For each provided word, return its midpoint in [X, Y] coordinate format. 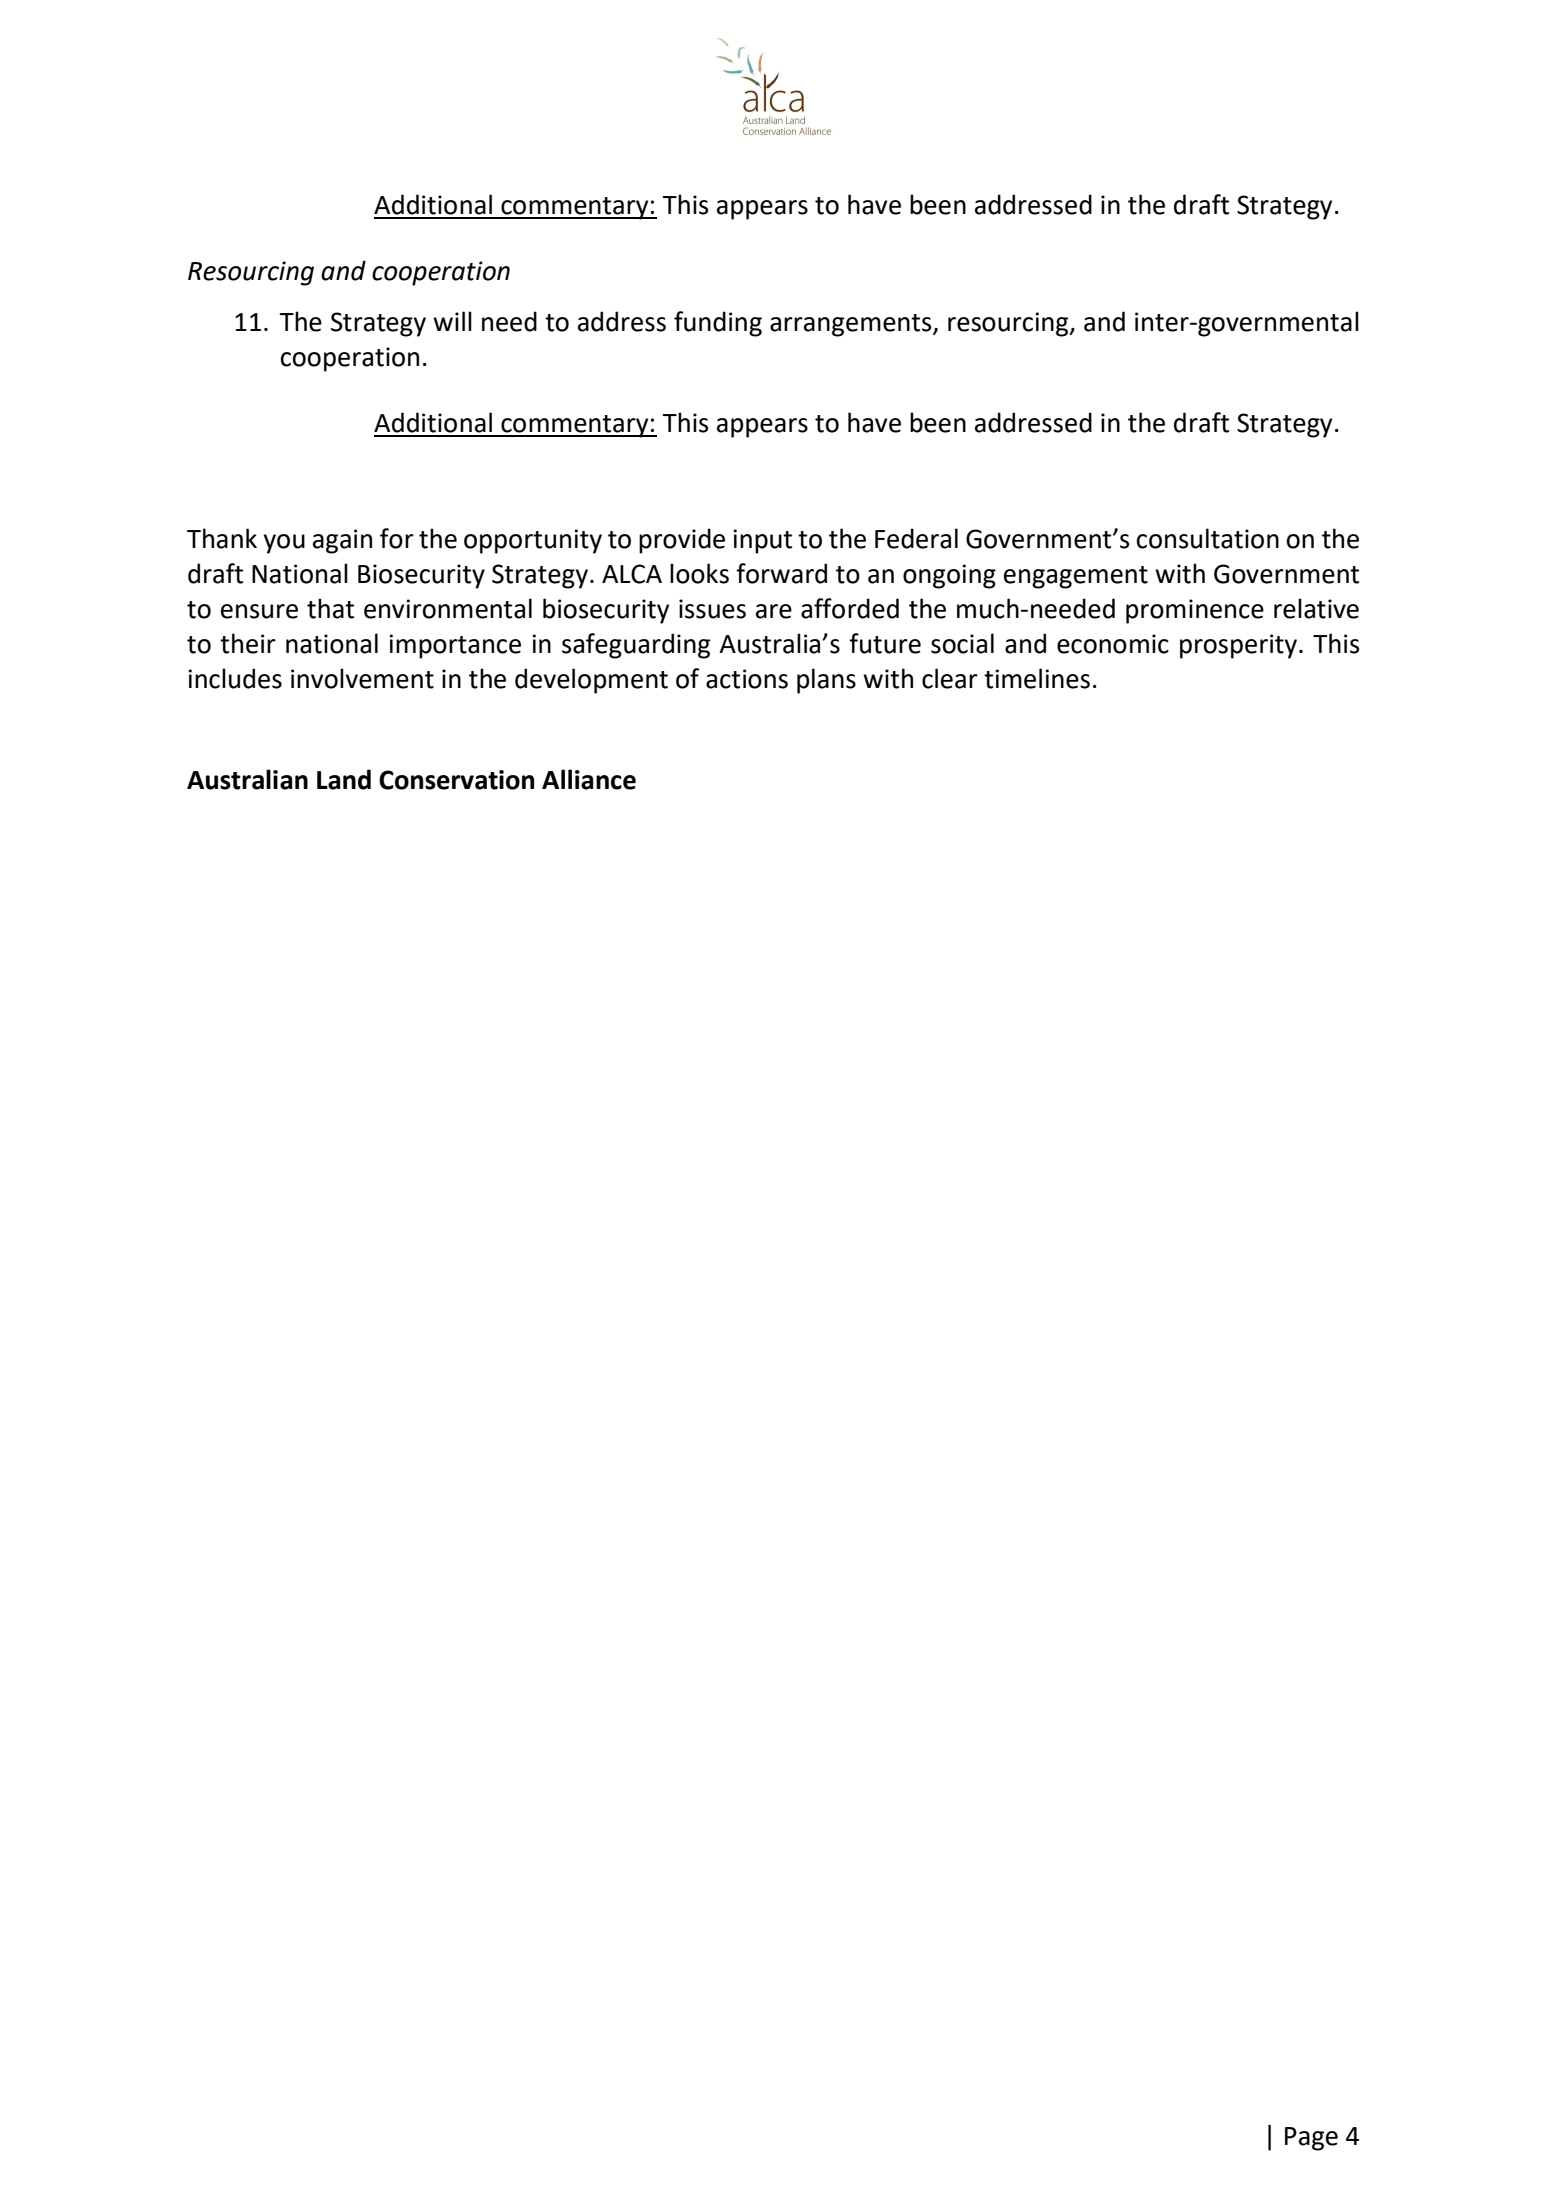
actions [747, 679]
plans [826, 681]
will [452, 321]
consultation [1208, 538]
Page [1311, 2139]
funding [718, 324]
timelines [1037, 678]
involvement [362, 678]
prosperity [1240, 646]
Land [344, 779]
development [591, 681]
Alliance [589, 779]
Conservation [456, 780]
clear [950, 678]
